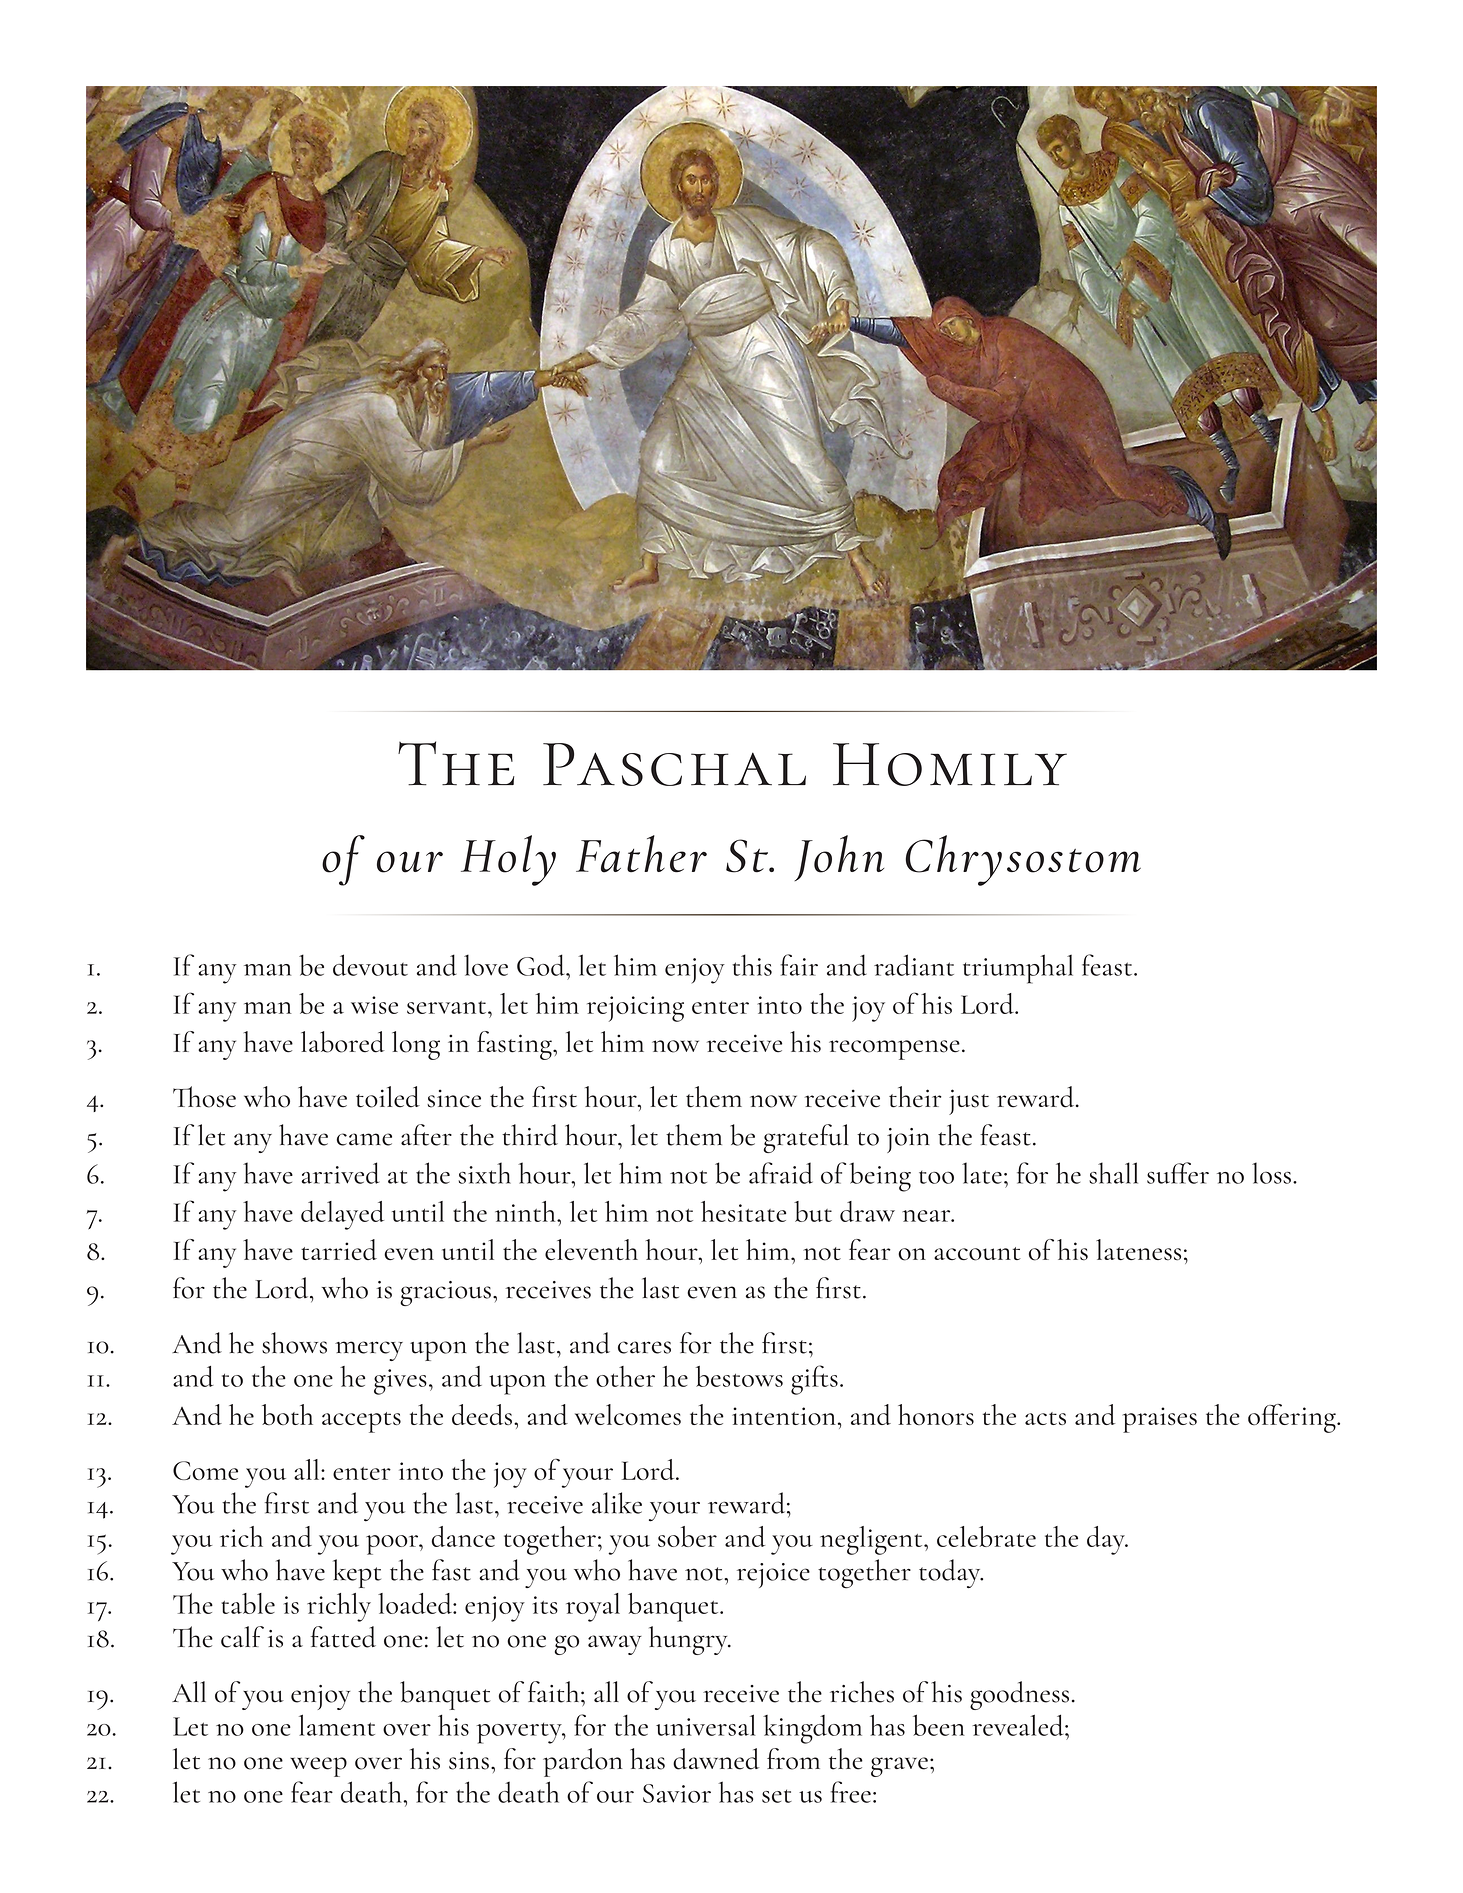 The height and width of the document is (1893, 1463). I want to click on celebrate, so click(986, 1536).
